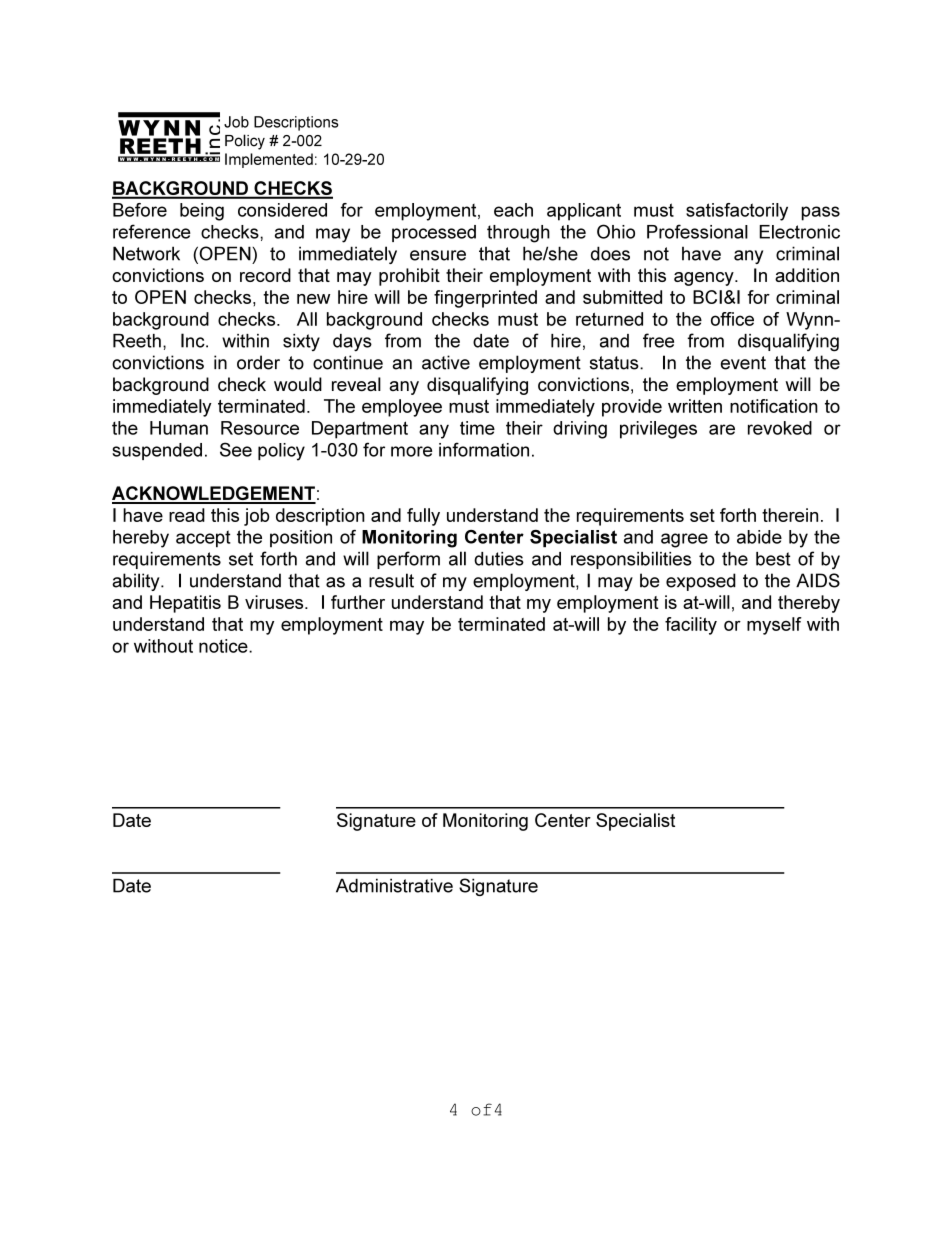  I want to click on abide, so click(759, 537).
